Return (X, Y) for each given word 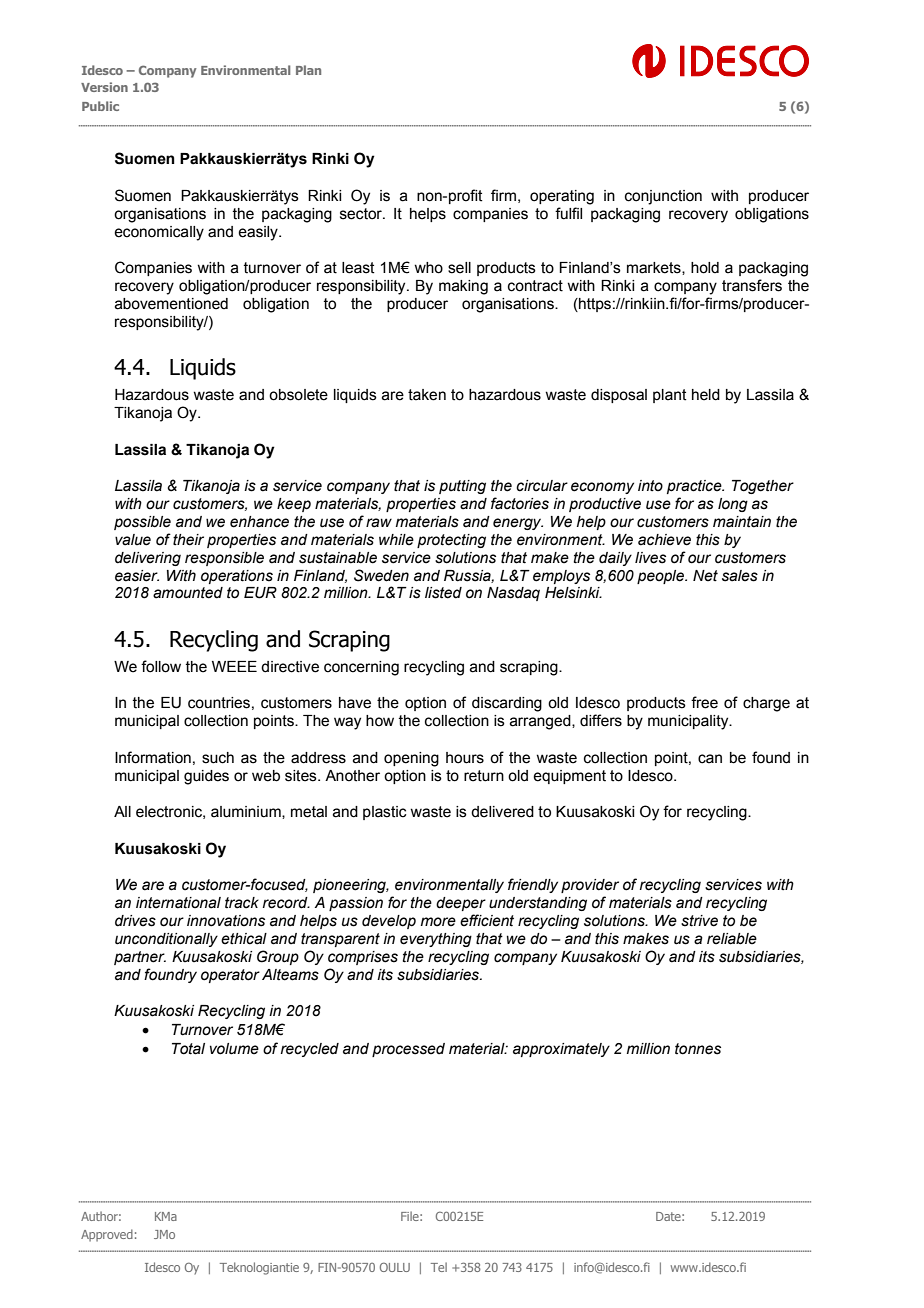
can (710, 759)
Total (188, 1049)
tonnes (698, 1049)
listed (443, 593)
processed (408, 1050)
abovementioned (171, 304)
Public (100, 106)
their (188, 540)
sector (362, 214)
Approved (107, 1235)
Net (705, 576)
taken (427, 395)
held (706, 395)
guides (206, 777)
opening (411, 759)
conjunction (663, 197)
